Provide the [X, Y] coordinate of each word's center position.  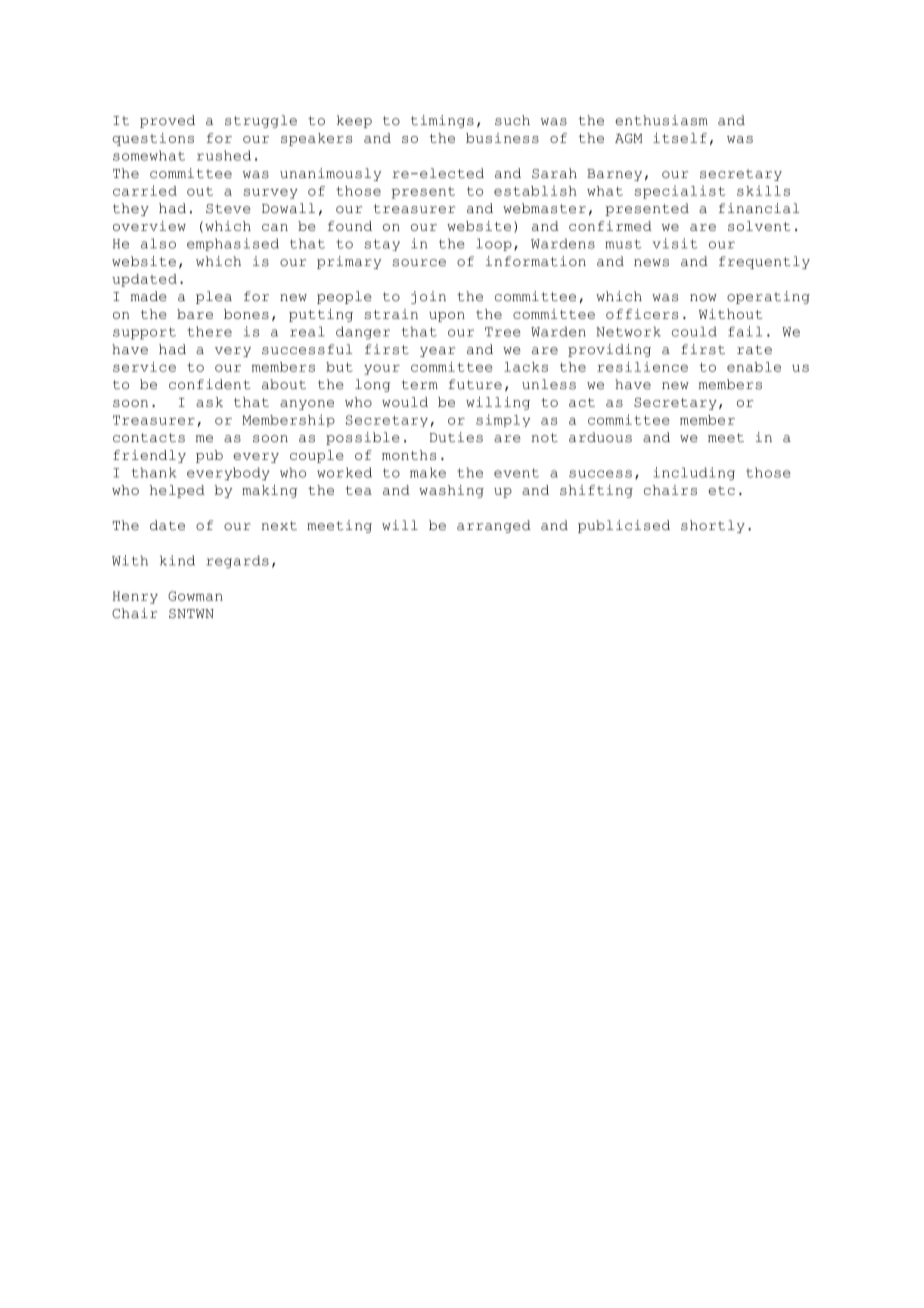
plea [214, 297]
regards [237, 561]
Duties [456, 437]
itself [680, 138]
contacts [149, 438]
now [703, 298]
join [428, 297]
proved [167, 121]
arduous [600, 437]
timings [442, 121]
